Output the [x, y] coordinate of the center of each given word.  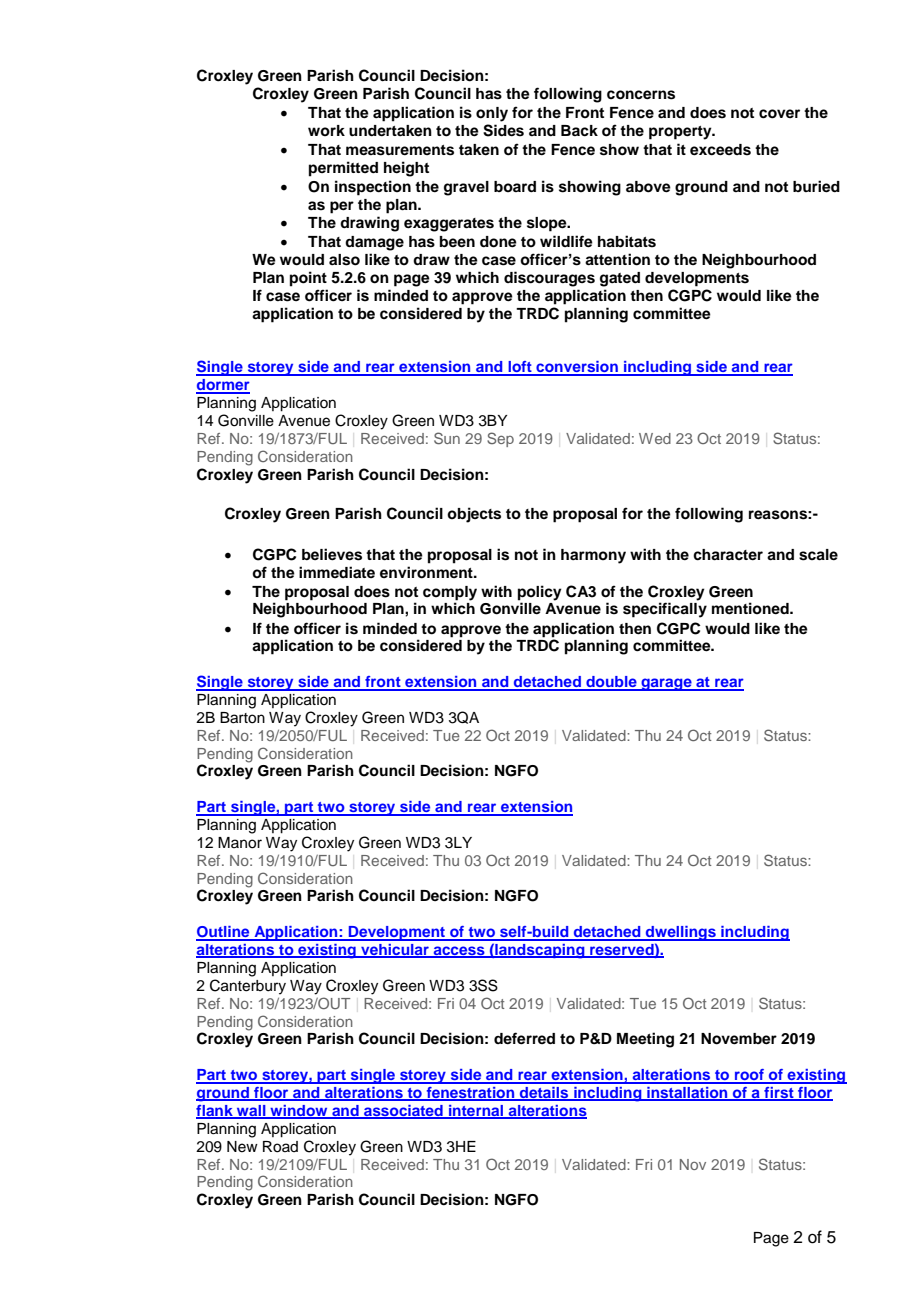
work [326, 130]
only [492, 114]
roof [749, 1076]
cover [779, 114]
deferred [524, 1038]
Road [280, 1147]
